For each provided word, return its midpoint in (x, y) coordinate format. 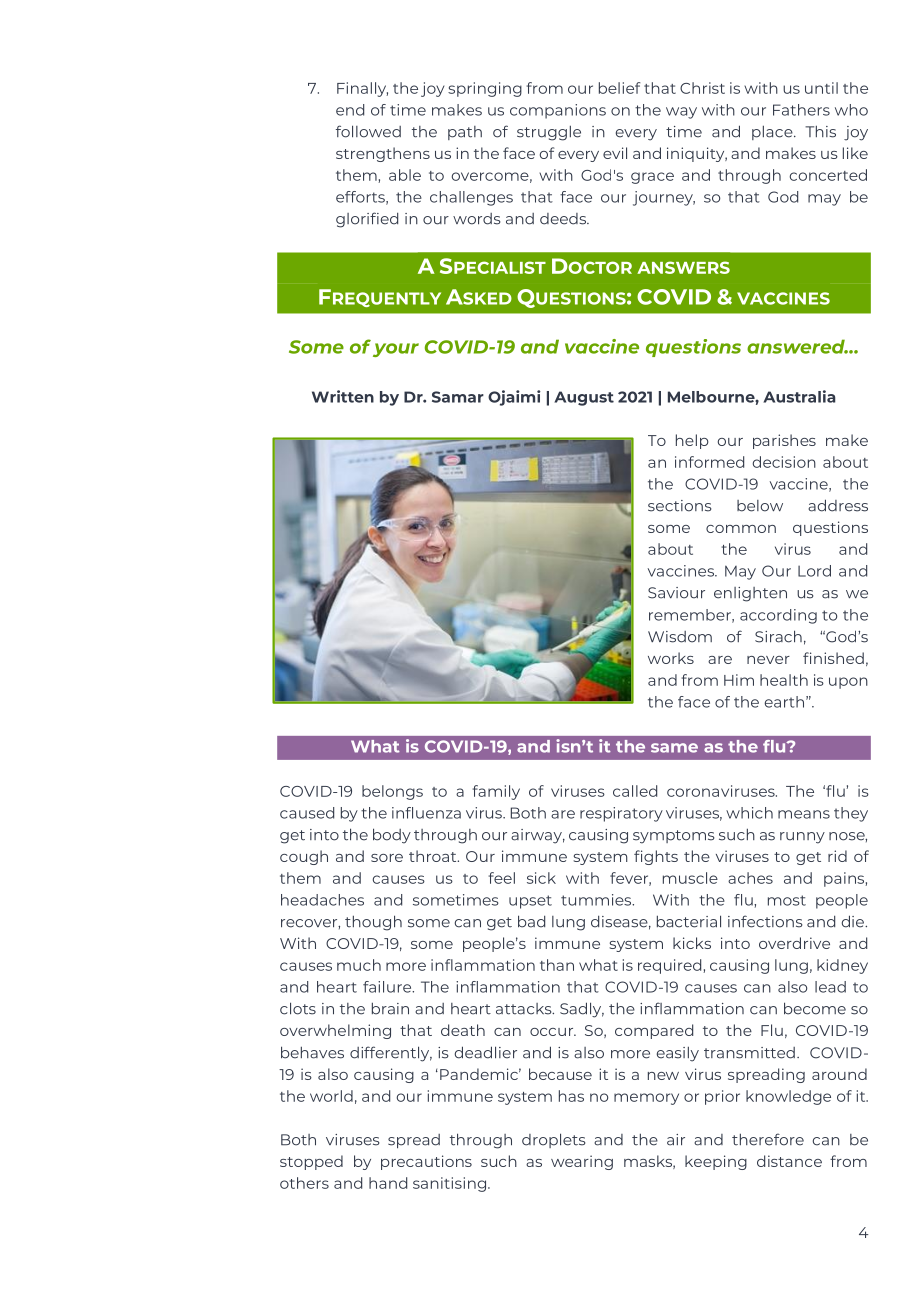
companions (558, 111)
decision (784, 462)
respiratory (621, 814)
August (584, 398)
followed (368, 131)
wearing (582, 1162)
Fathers (801, 110)
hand (388, 1183)
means (804, 814)
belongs (392, 792)
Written (343, 396)
